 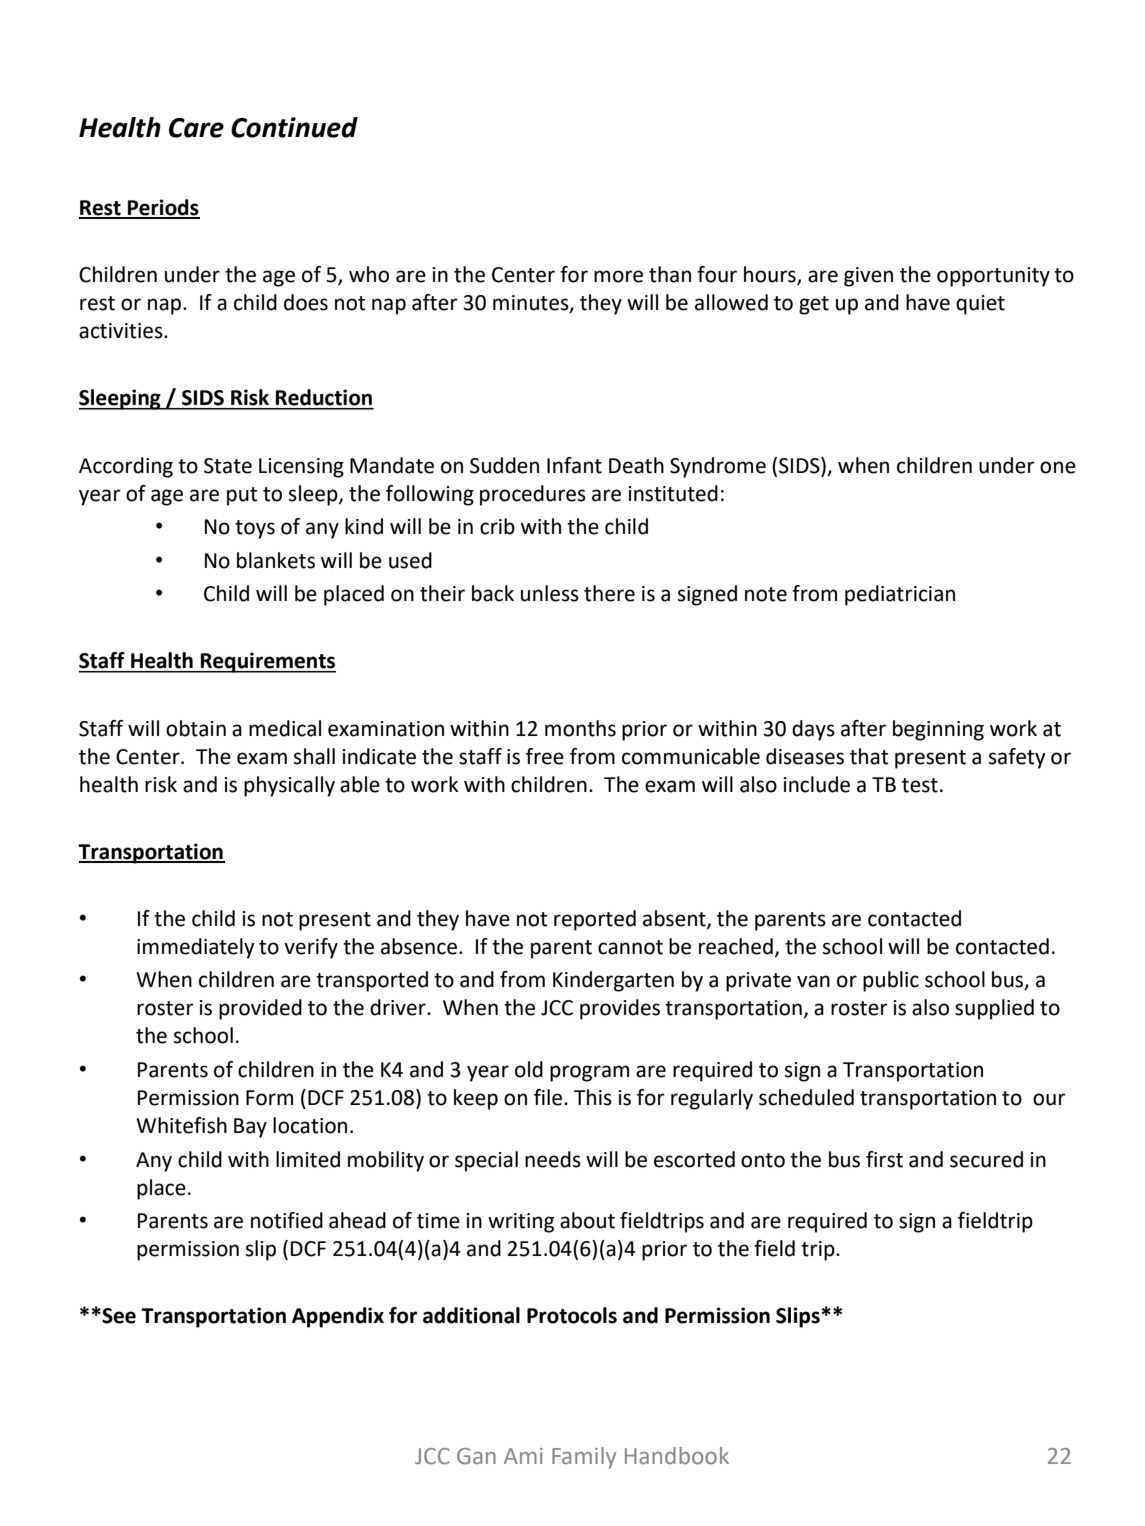 What do you see at coordinates (338, 1317) in the screenshot?
I see `Appendix` at bounding box center [338, 1317].
